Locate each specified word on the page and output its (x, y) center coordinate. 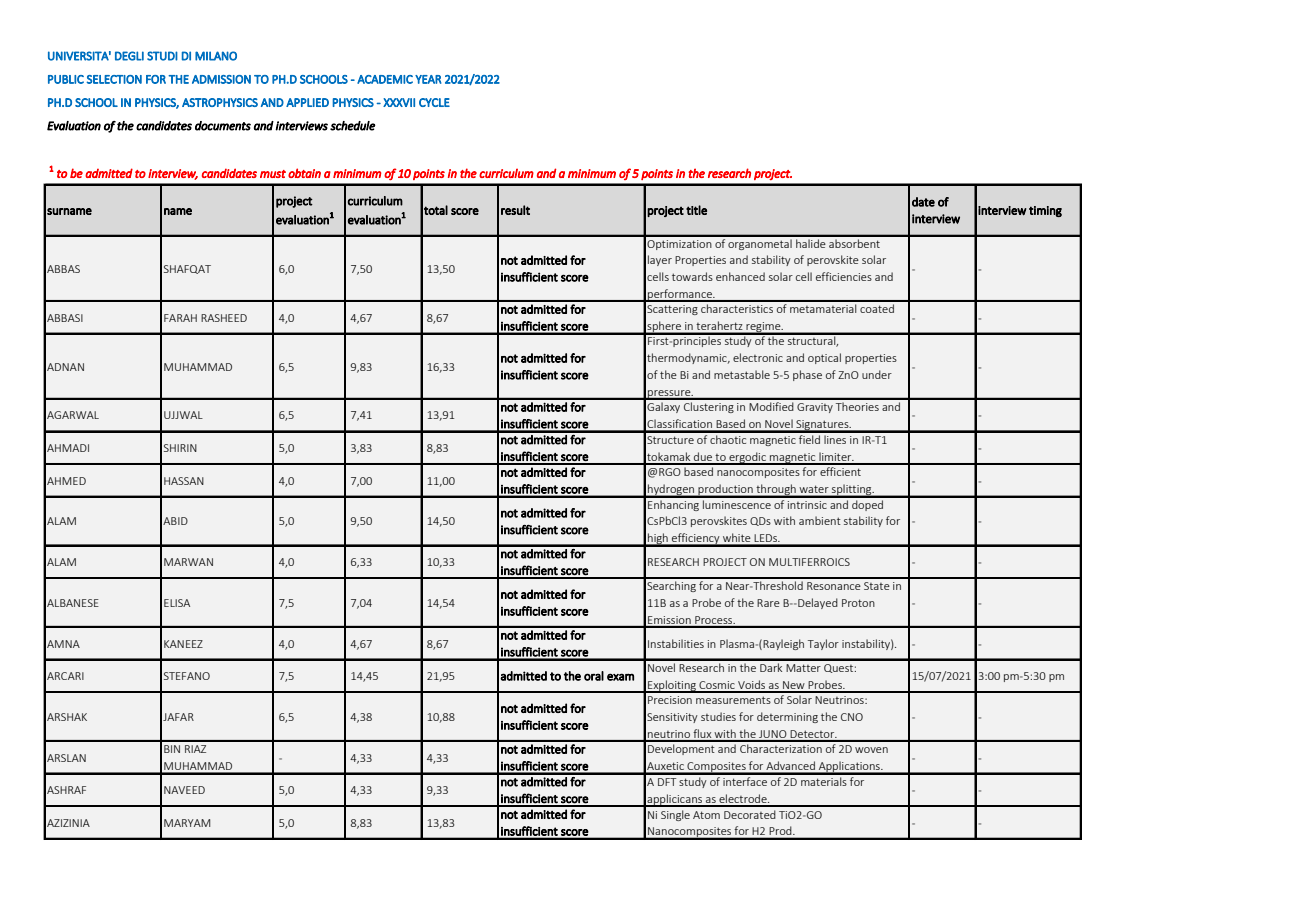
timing (1045, 211)
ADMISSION (221, 79)
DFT (667, 782)
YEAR (428, 79)
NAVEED (184, 790)
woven (871, 750)
